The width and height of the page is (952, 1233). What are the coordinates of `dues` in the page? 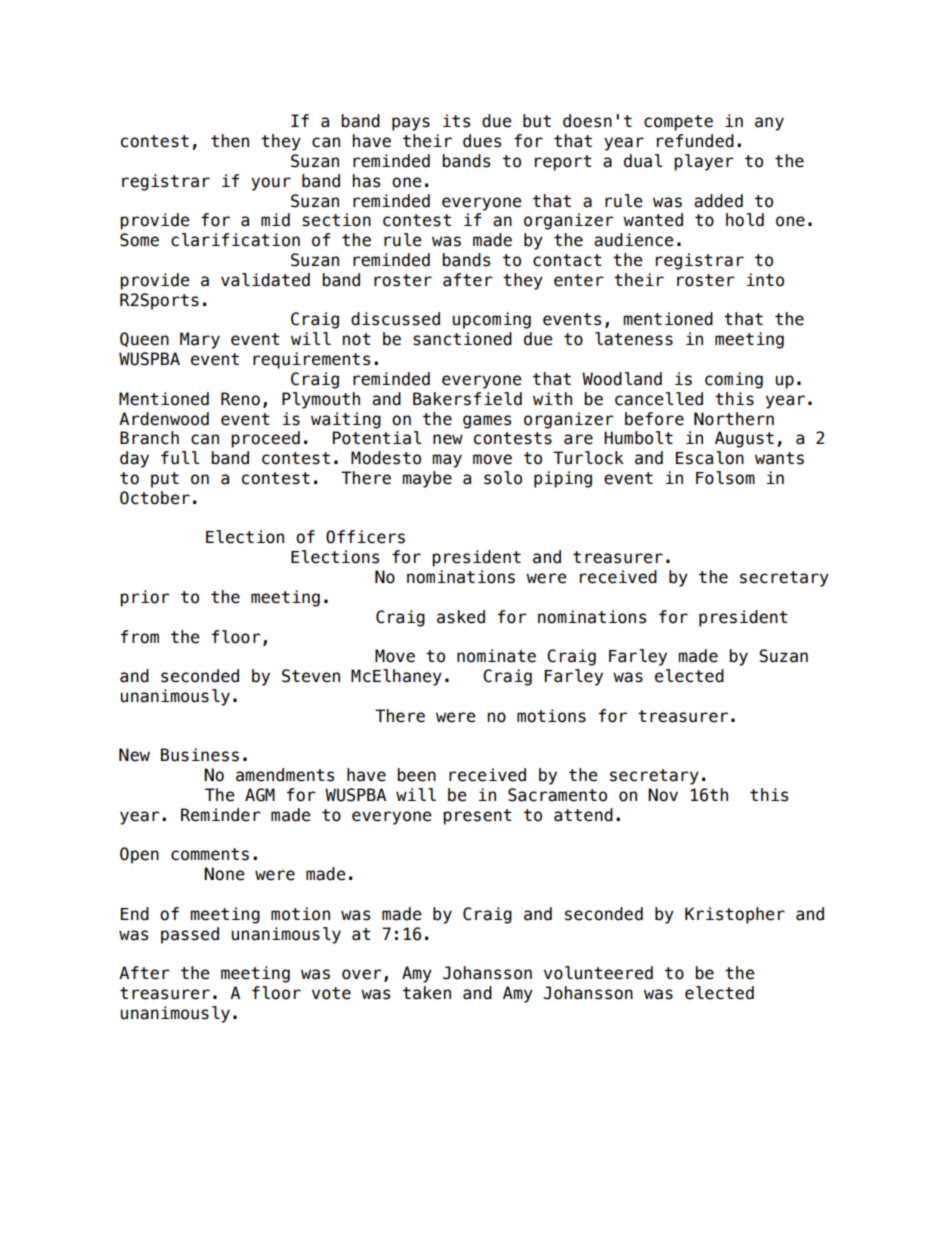 It's located at (482, 141).
